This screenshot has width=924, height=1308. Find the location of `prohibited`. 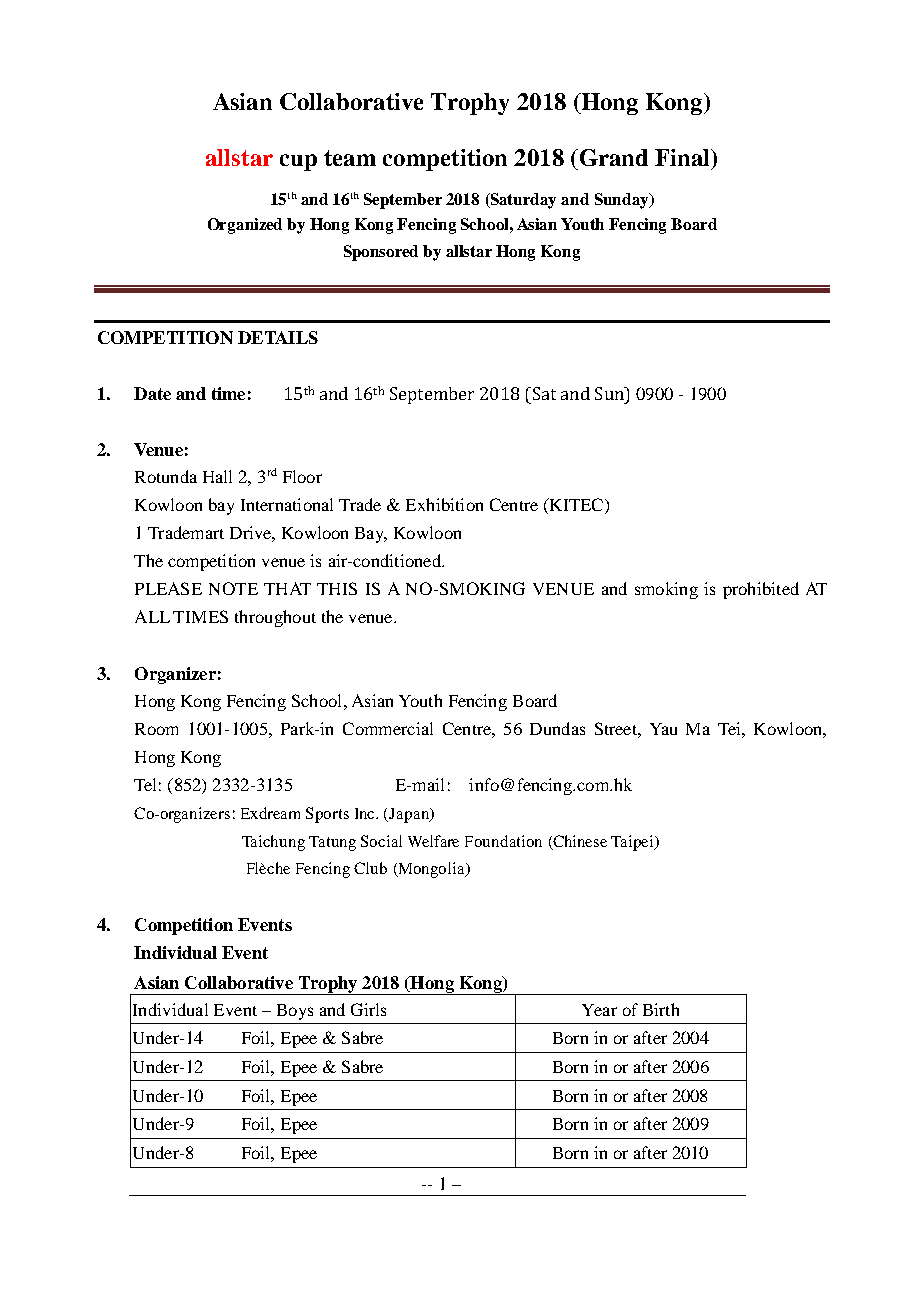

prohibited is located at coordinates (761, 590).
